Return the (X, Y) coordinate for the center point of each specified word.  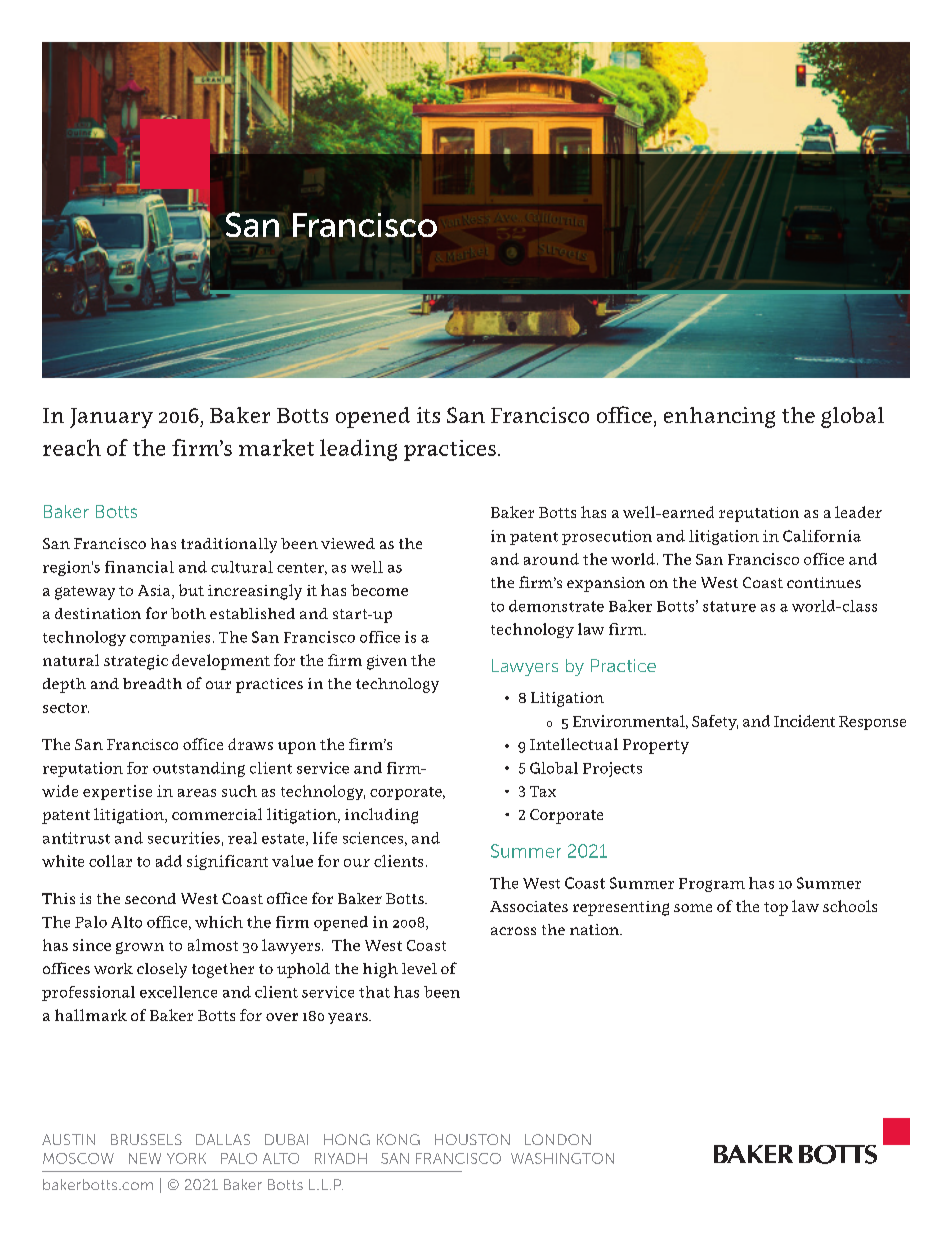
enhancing (719, 417)
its (428, 415)
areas (197, 793)
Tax (543, 791)
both (188, 613)
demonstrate (556, 606)
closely (162, 970)
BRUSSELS (146, 1139)
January (111, 418)
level (419, 968)
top (776, 909)
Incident (804, 721)
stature (729, 606)
